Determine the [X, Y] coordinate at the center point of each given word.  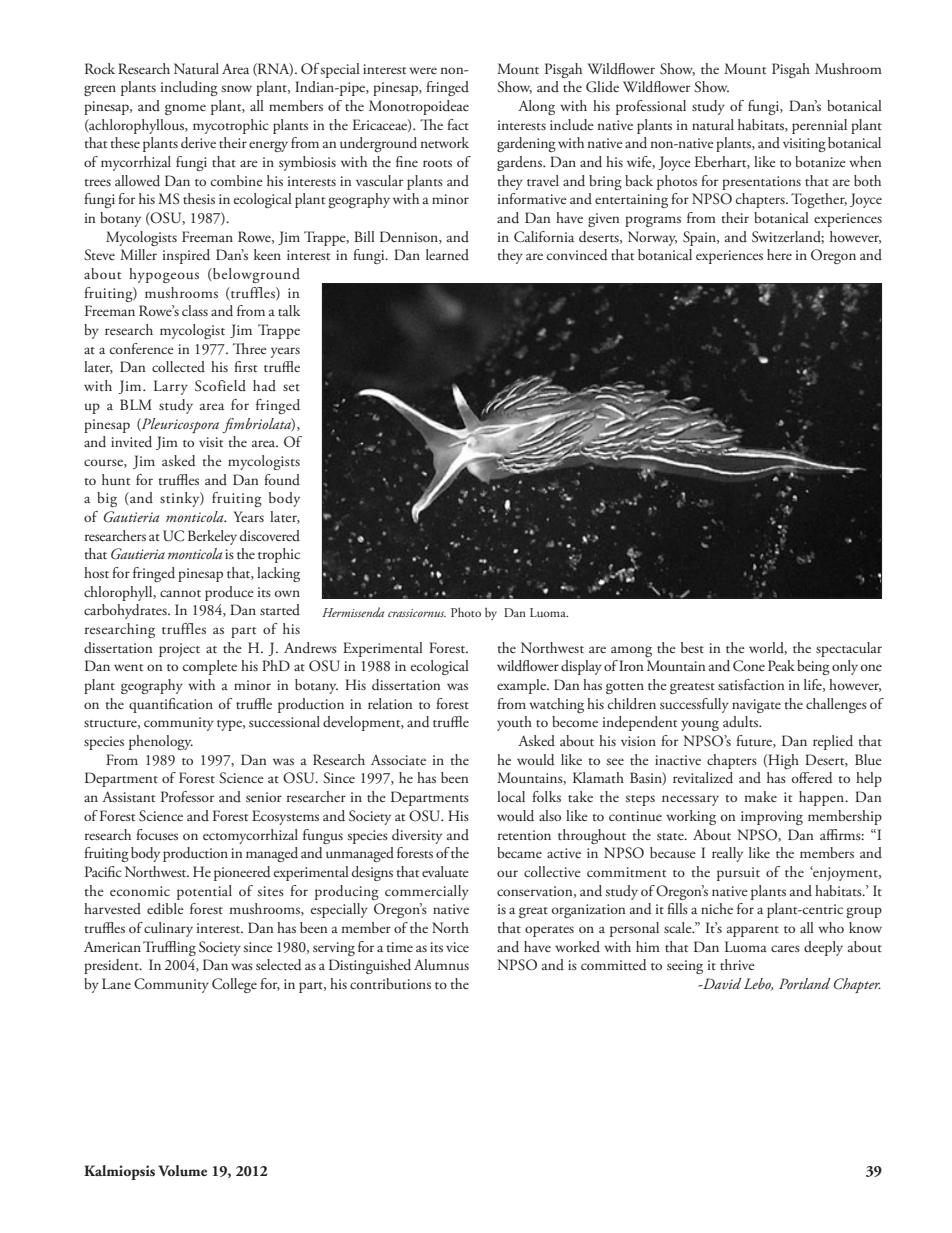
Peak [781, 665]
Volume [182, 1171]
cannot [180, 593]
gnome [185, 109]
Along [536, 107]
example [523, 686]
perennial [819, 126]
